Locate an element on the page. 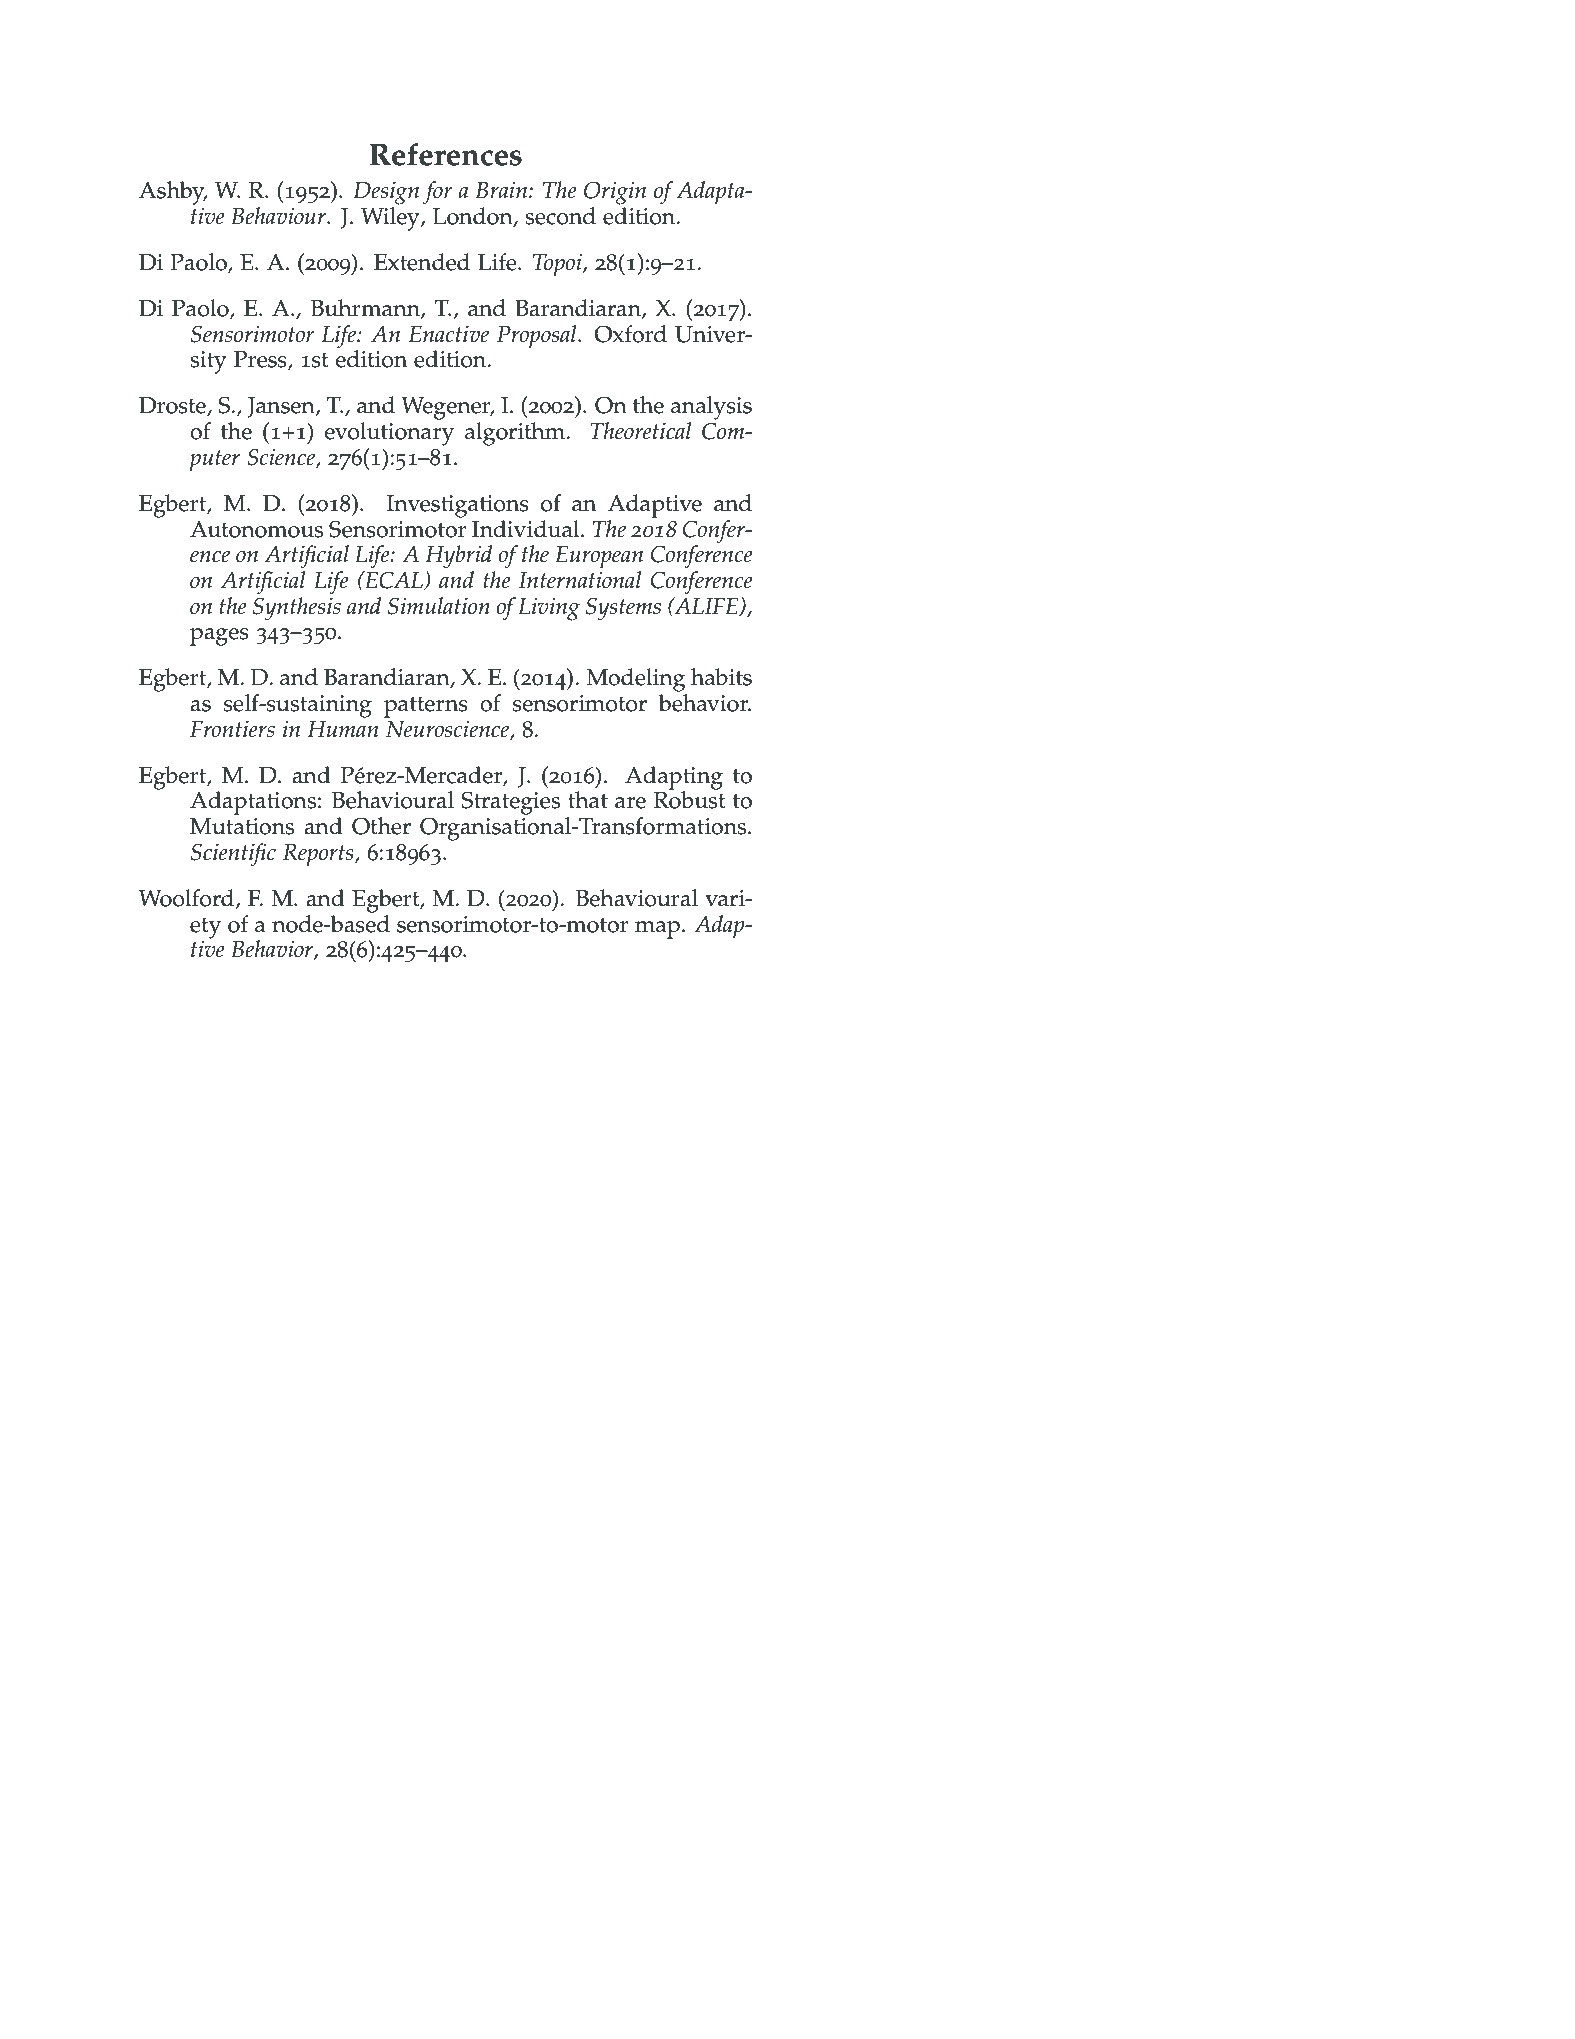  Autonomous is located at coordinates (256, 529).
